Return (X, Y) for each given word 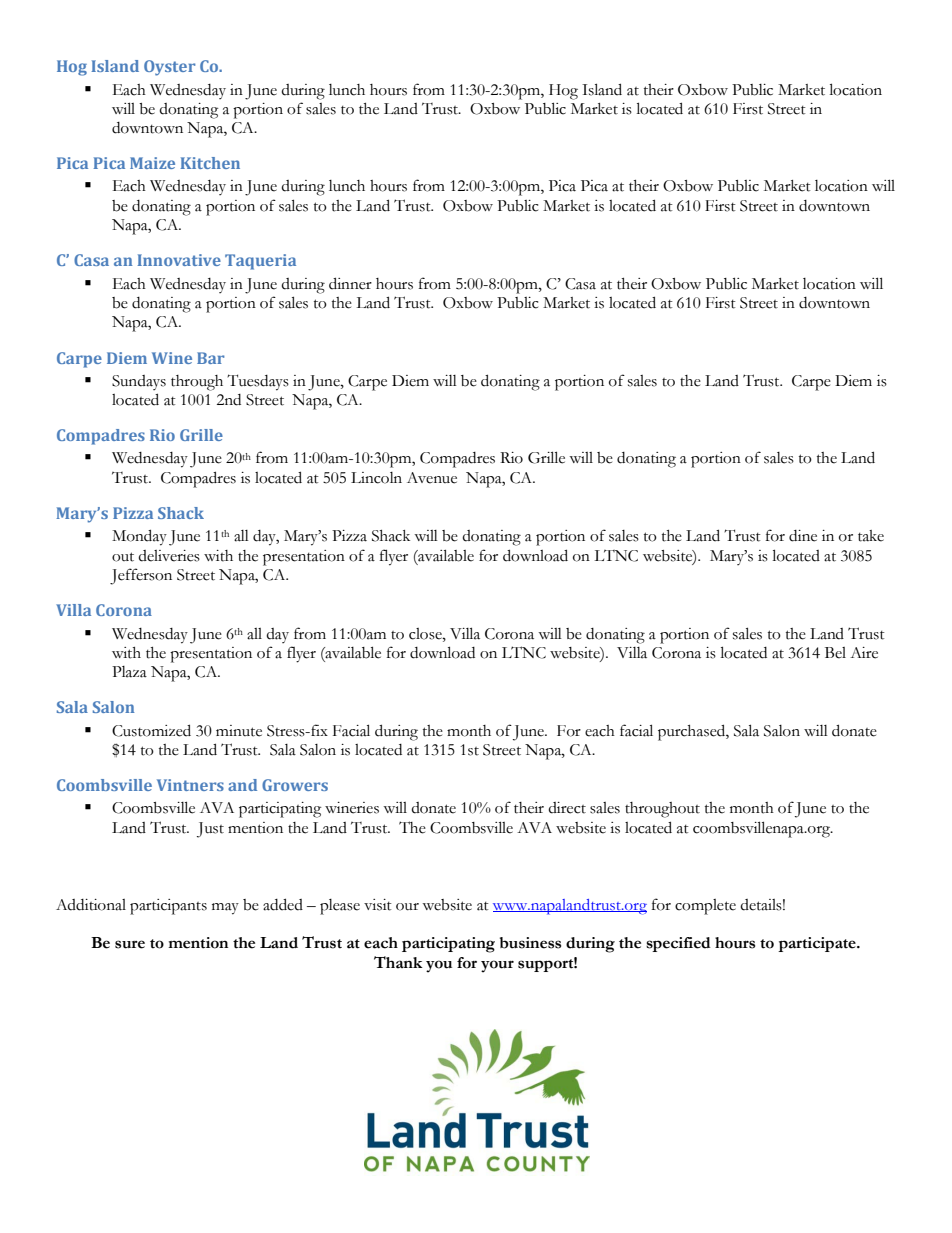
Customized (151, 730)
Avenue (432, 478)
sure (130, 944)
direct (567, 808)
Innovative (179, 260)
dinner (350, 283)
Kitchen (210, 163)
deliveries (169, 556)
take (871, 536)
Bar (211, 358)
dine (803, 536)
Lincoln (376, 478)
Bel (835, 653)
